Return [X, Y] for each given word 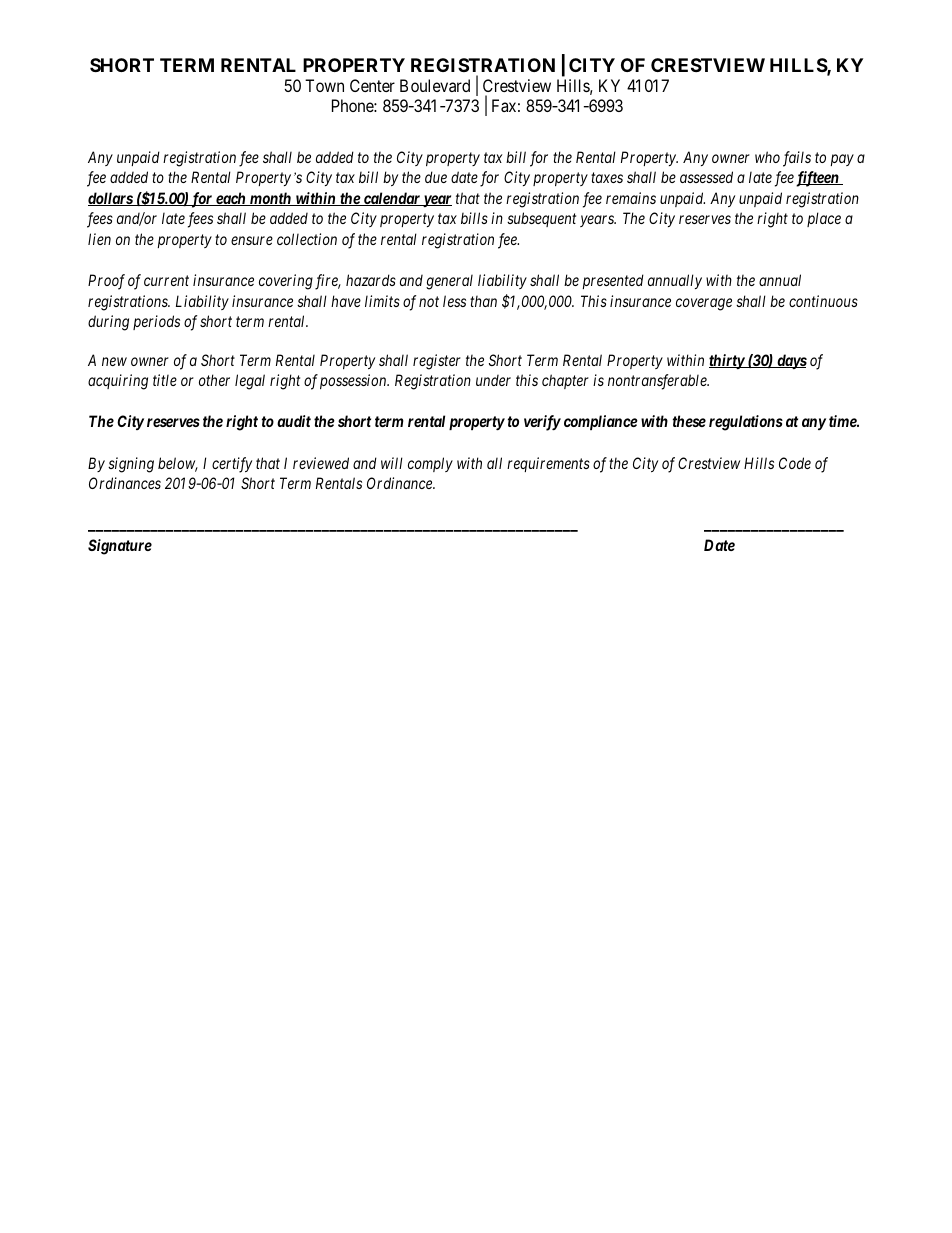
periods [156, 322]
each [231, 199]
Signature [120, 547]
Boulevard [435, 85]
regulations [746, 423]
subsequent [541, 219]
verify [542, 423]
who [767, 157]
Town [324, 85]
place [824, 219]
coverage [704, 304]
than [483, 301]
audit [294, 421]
